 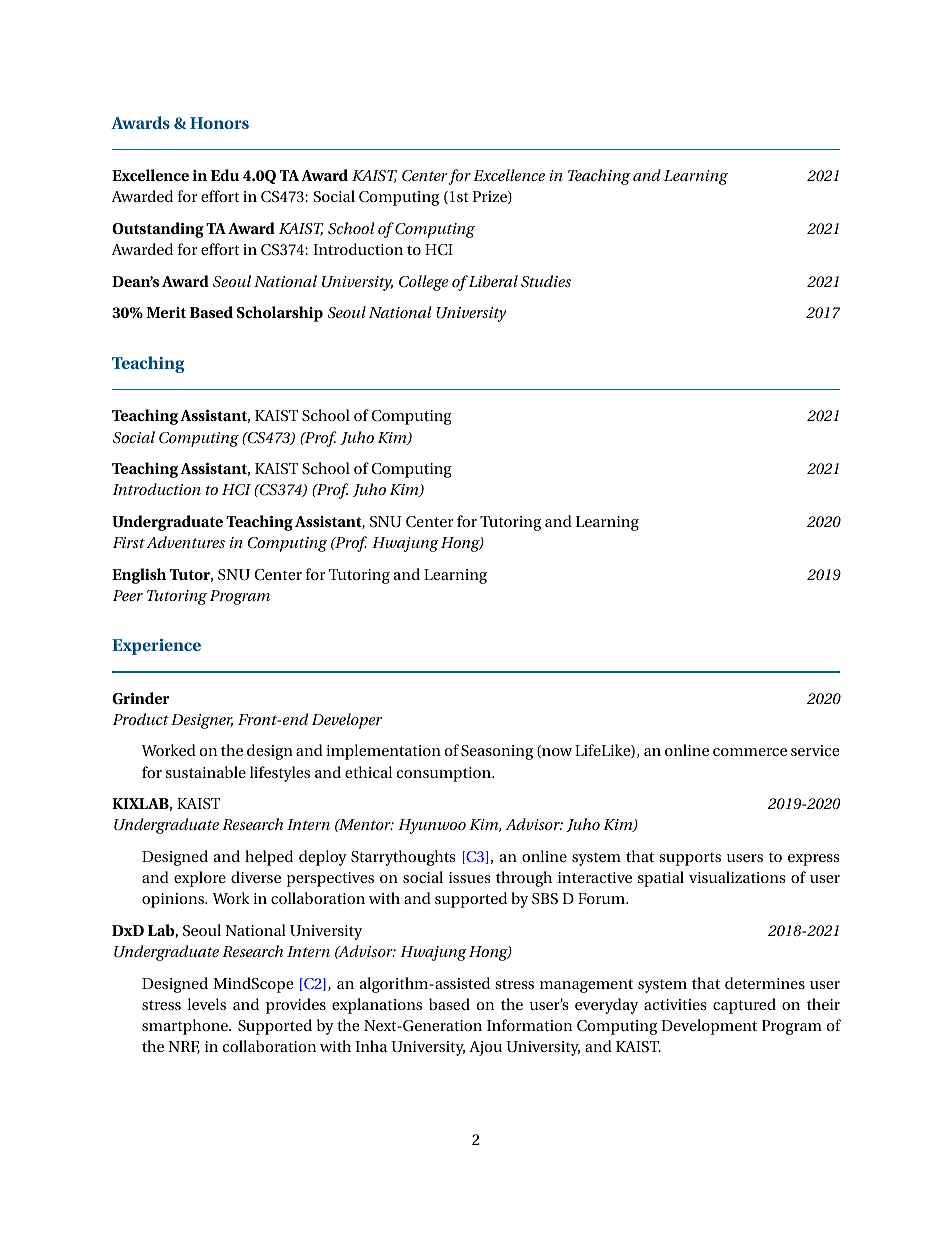 What do you see at coordinates (206, 1004) in the document?
I see `levels` at bounding box center [206, 1004].
